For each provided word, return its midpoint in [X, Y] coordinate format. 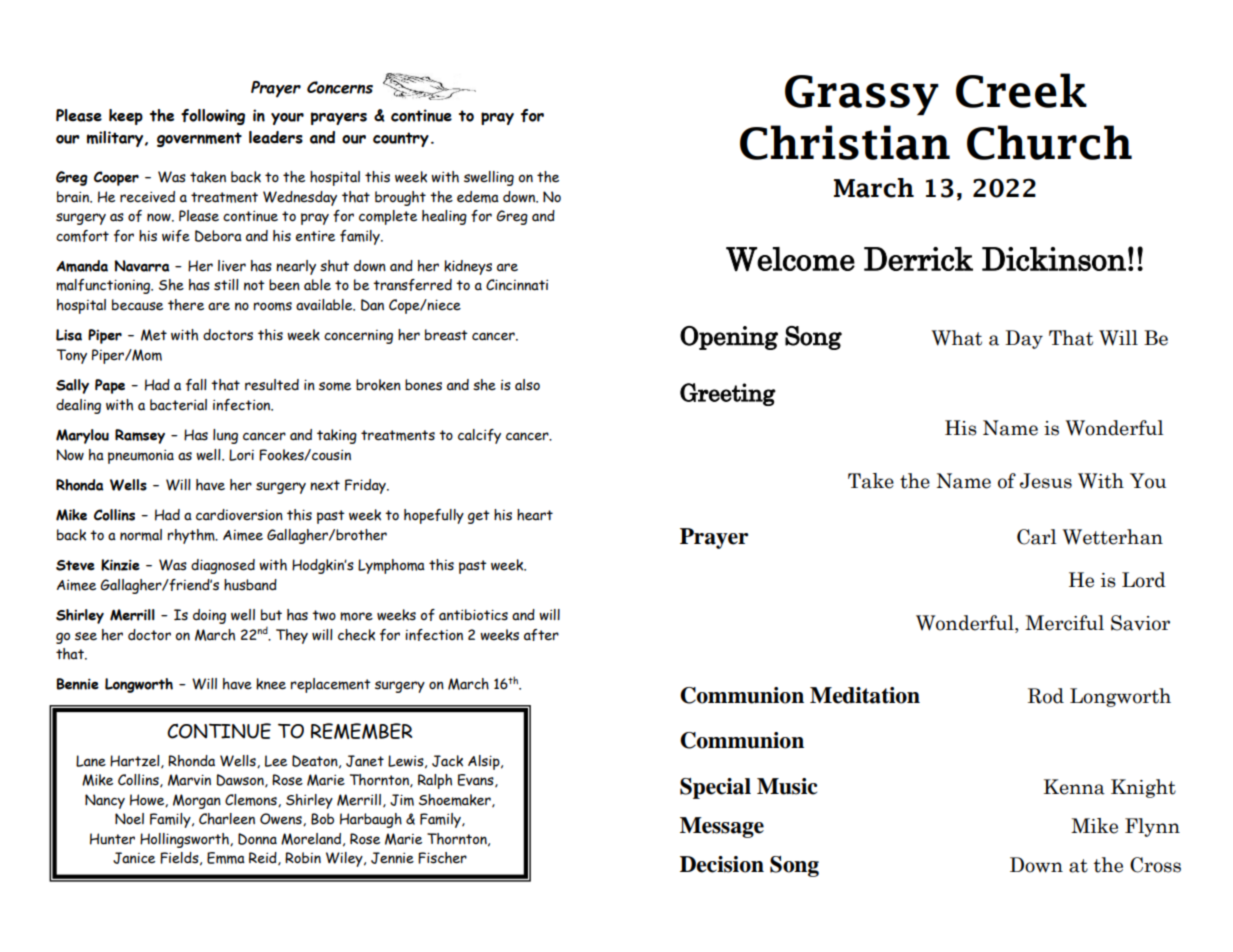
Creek [1021, 90]
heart [535, 515]
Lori [241, 455]
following [213, 117]
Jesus [1046, 481]
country [401, 139]
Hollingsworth [185, 840]
